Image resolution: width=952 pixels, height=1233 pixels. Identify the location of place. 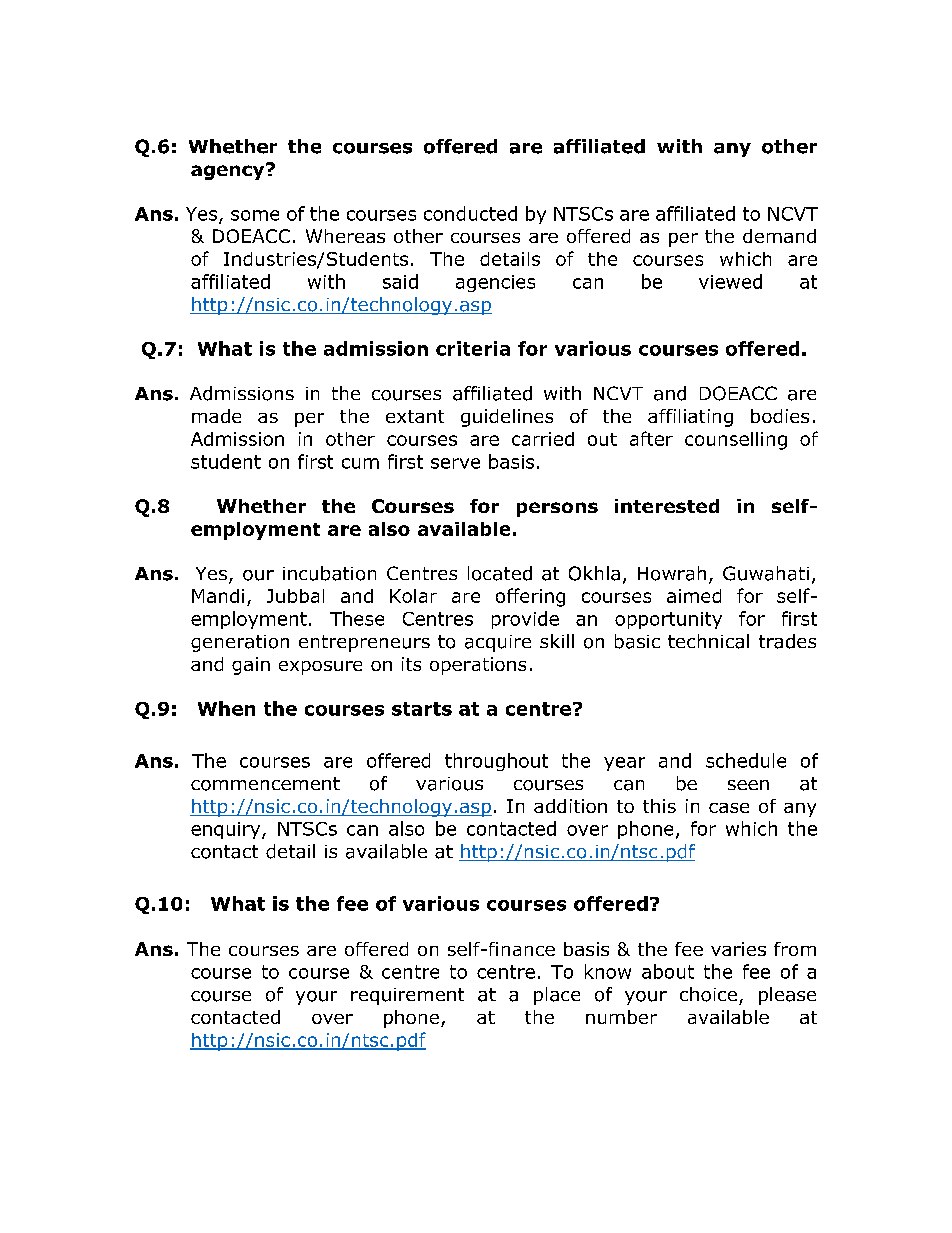
(557, 996).
